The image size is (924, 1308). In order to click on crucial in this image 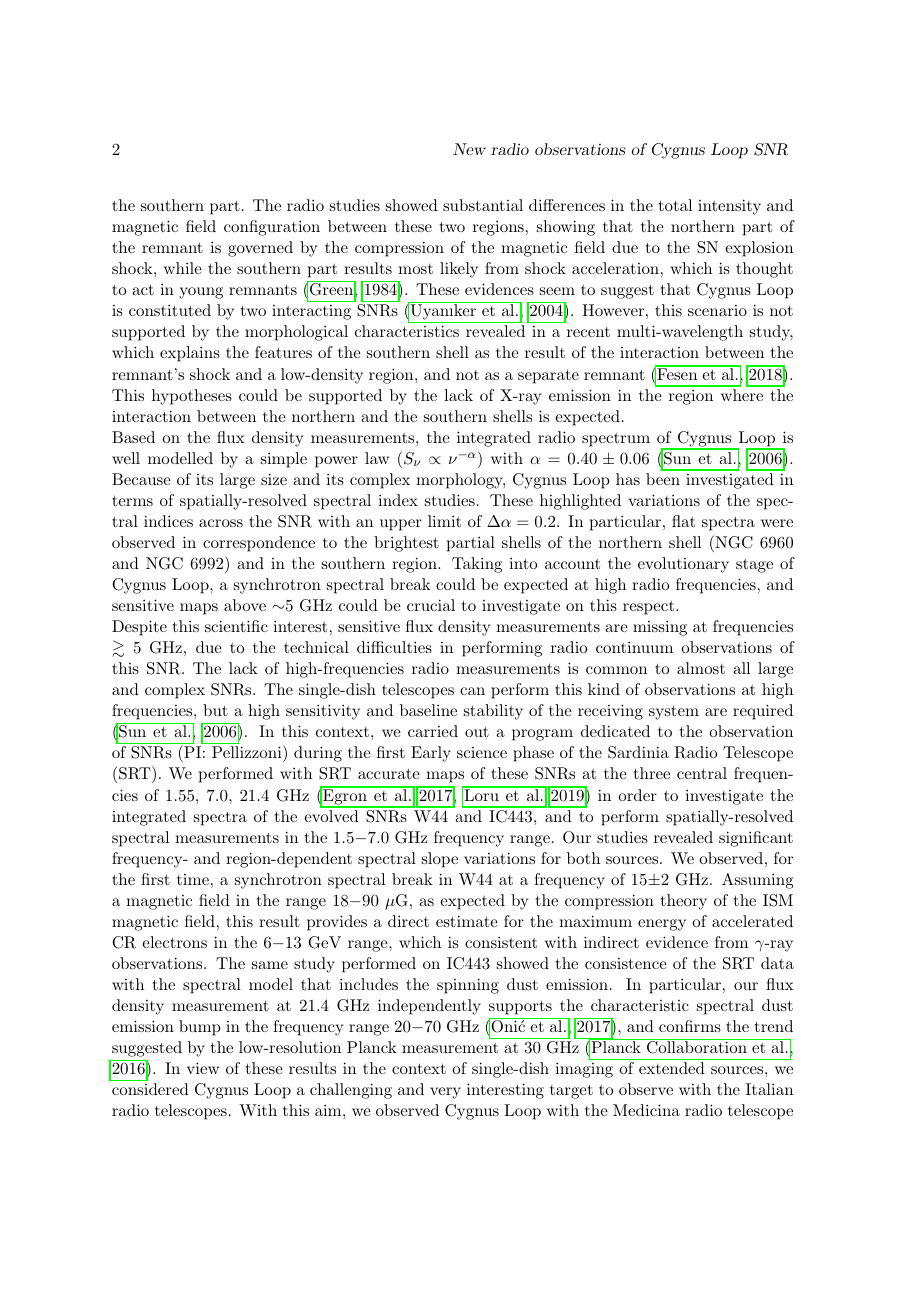, I will do `click(431, 605)`.
